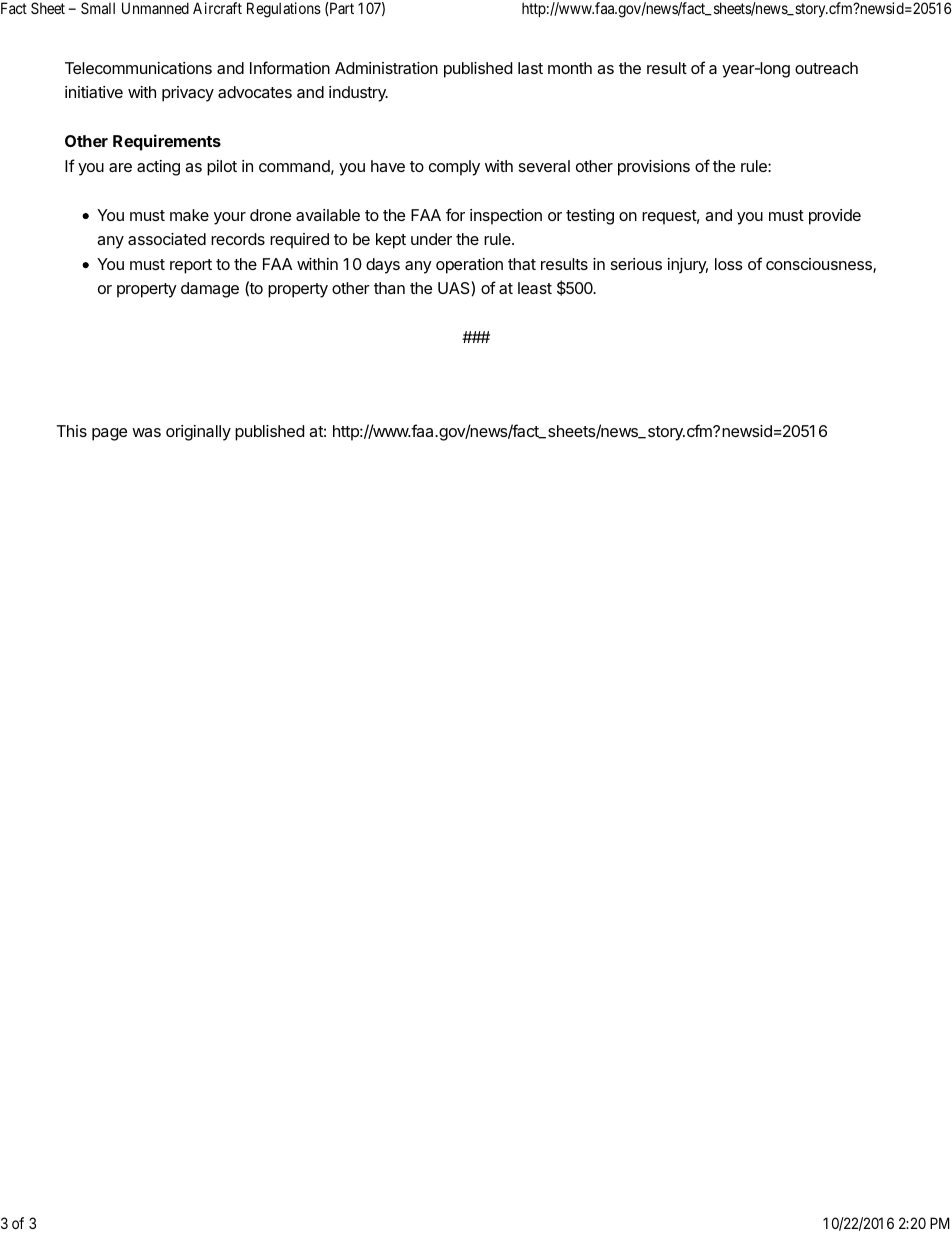  What do you see at coordinates (210, 290) in the screenshot?
I see `damage` at bounding box center [210, 290].
